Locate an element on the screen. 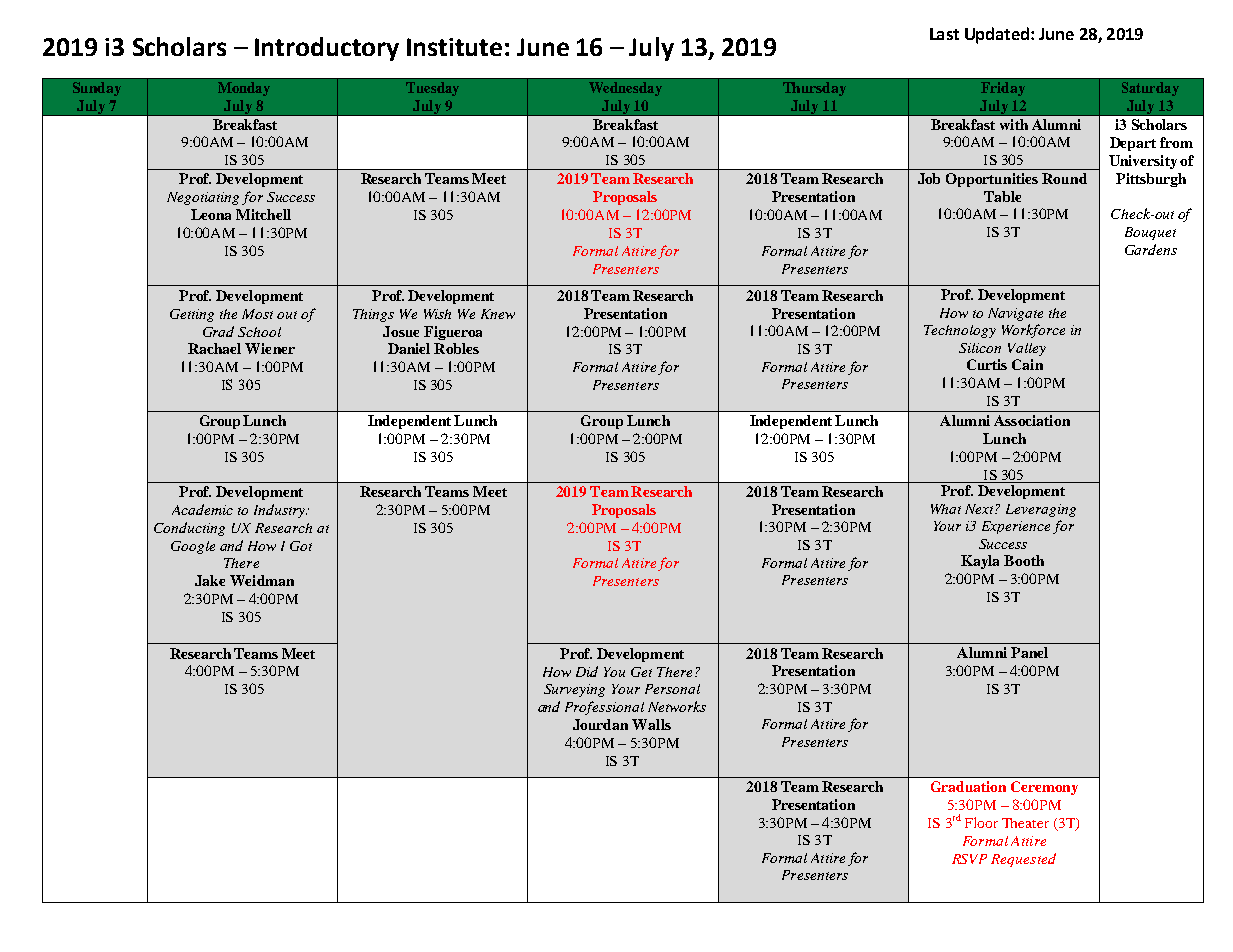 Image resolution: width=1233 pixels, height=952 pixels. What is located at coordinates (946, 509).
